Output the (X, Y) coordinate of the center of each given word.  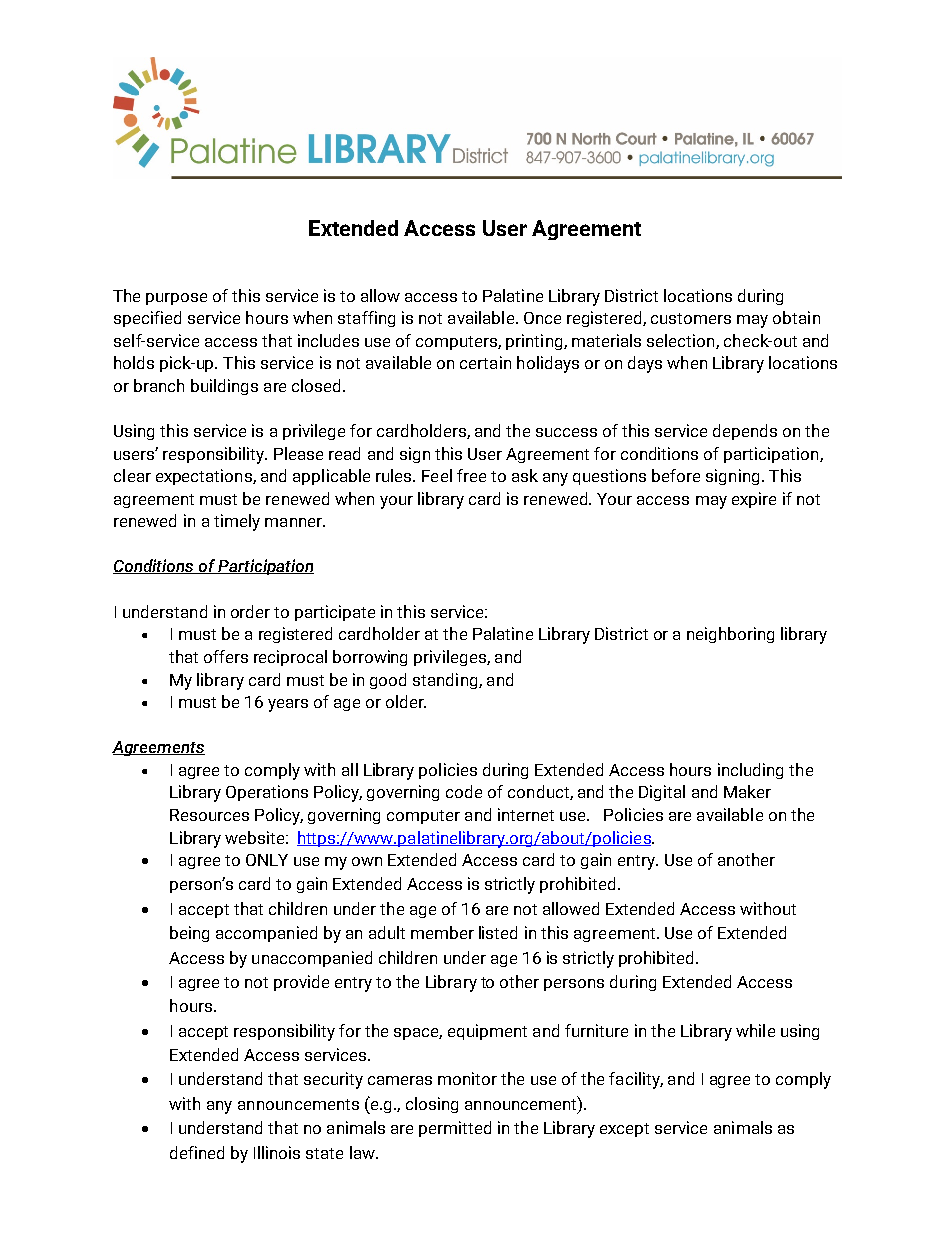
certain (485, 362)
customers (691, 318)
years (288, 705)
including (750, 771)
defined (197, 1152)
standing (446, 681)
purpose (176, 299)
